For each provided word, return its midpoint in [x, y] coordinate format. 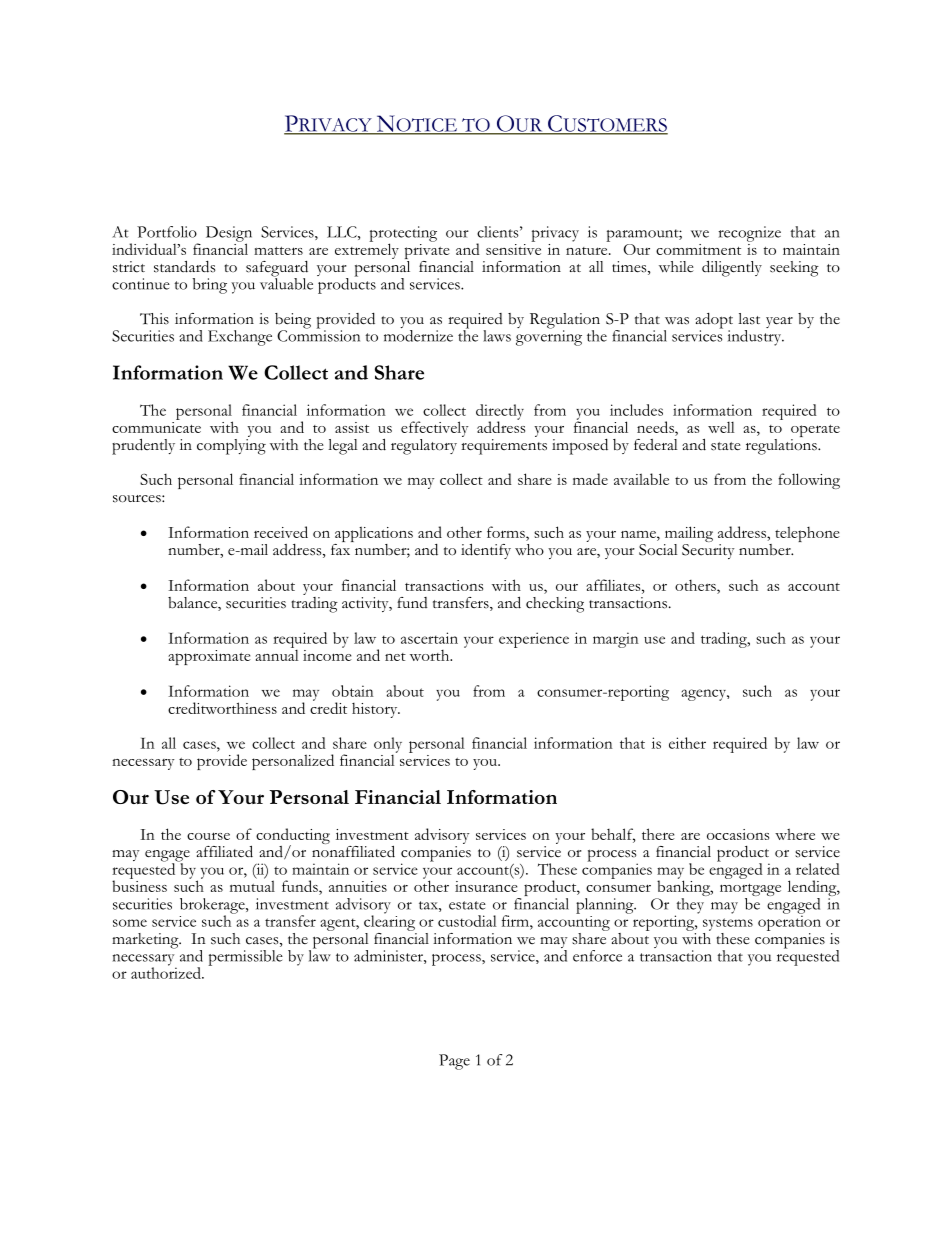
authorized [167, 972]
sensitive [513, 248]
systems [728, 924]
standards [184, 266]
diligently [732, 268]
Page [454, 1062]
